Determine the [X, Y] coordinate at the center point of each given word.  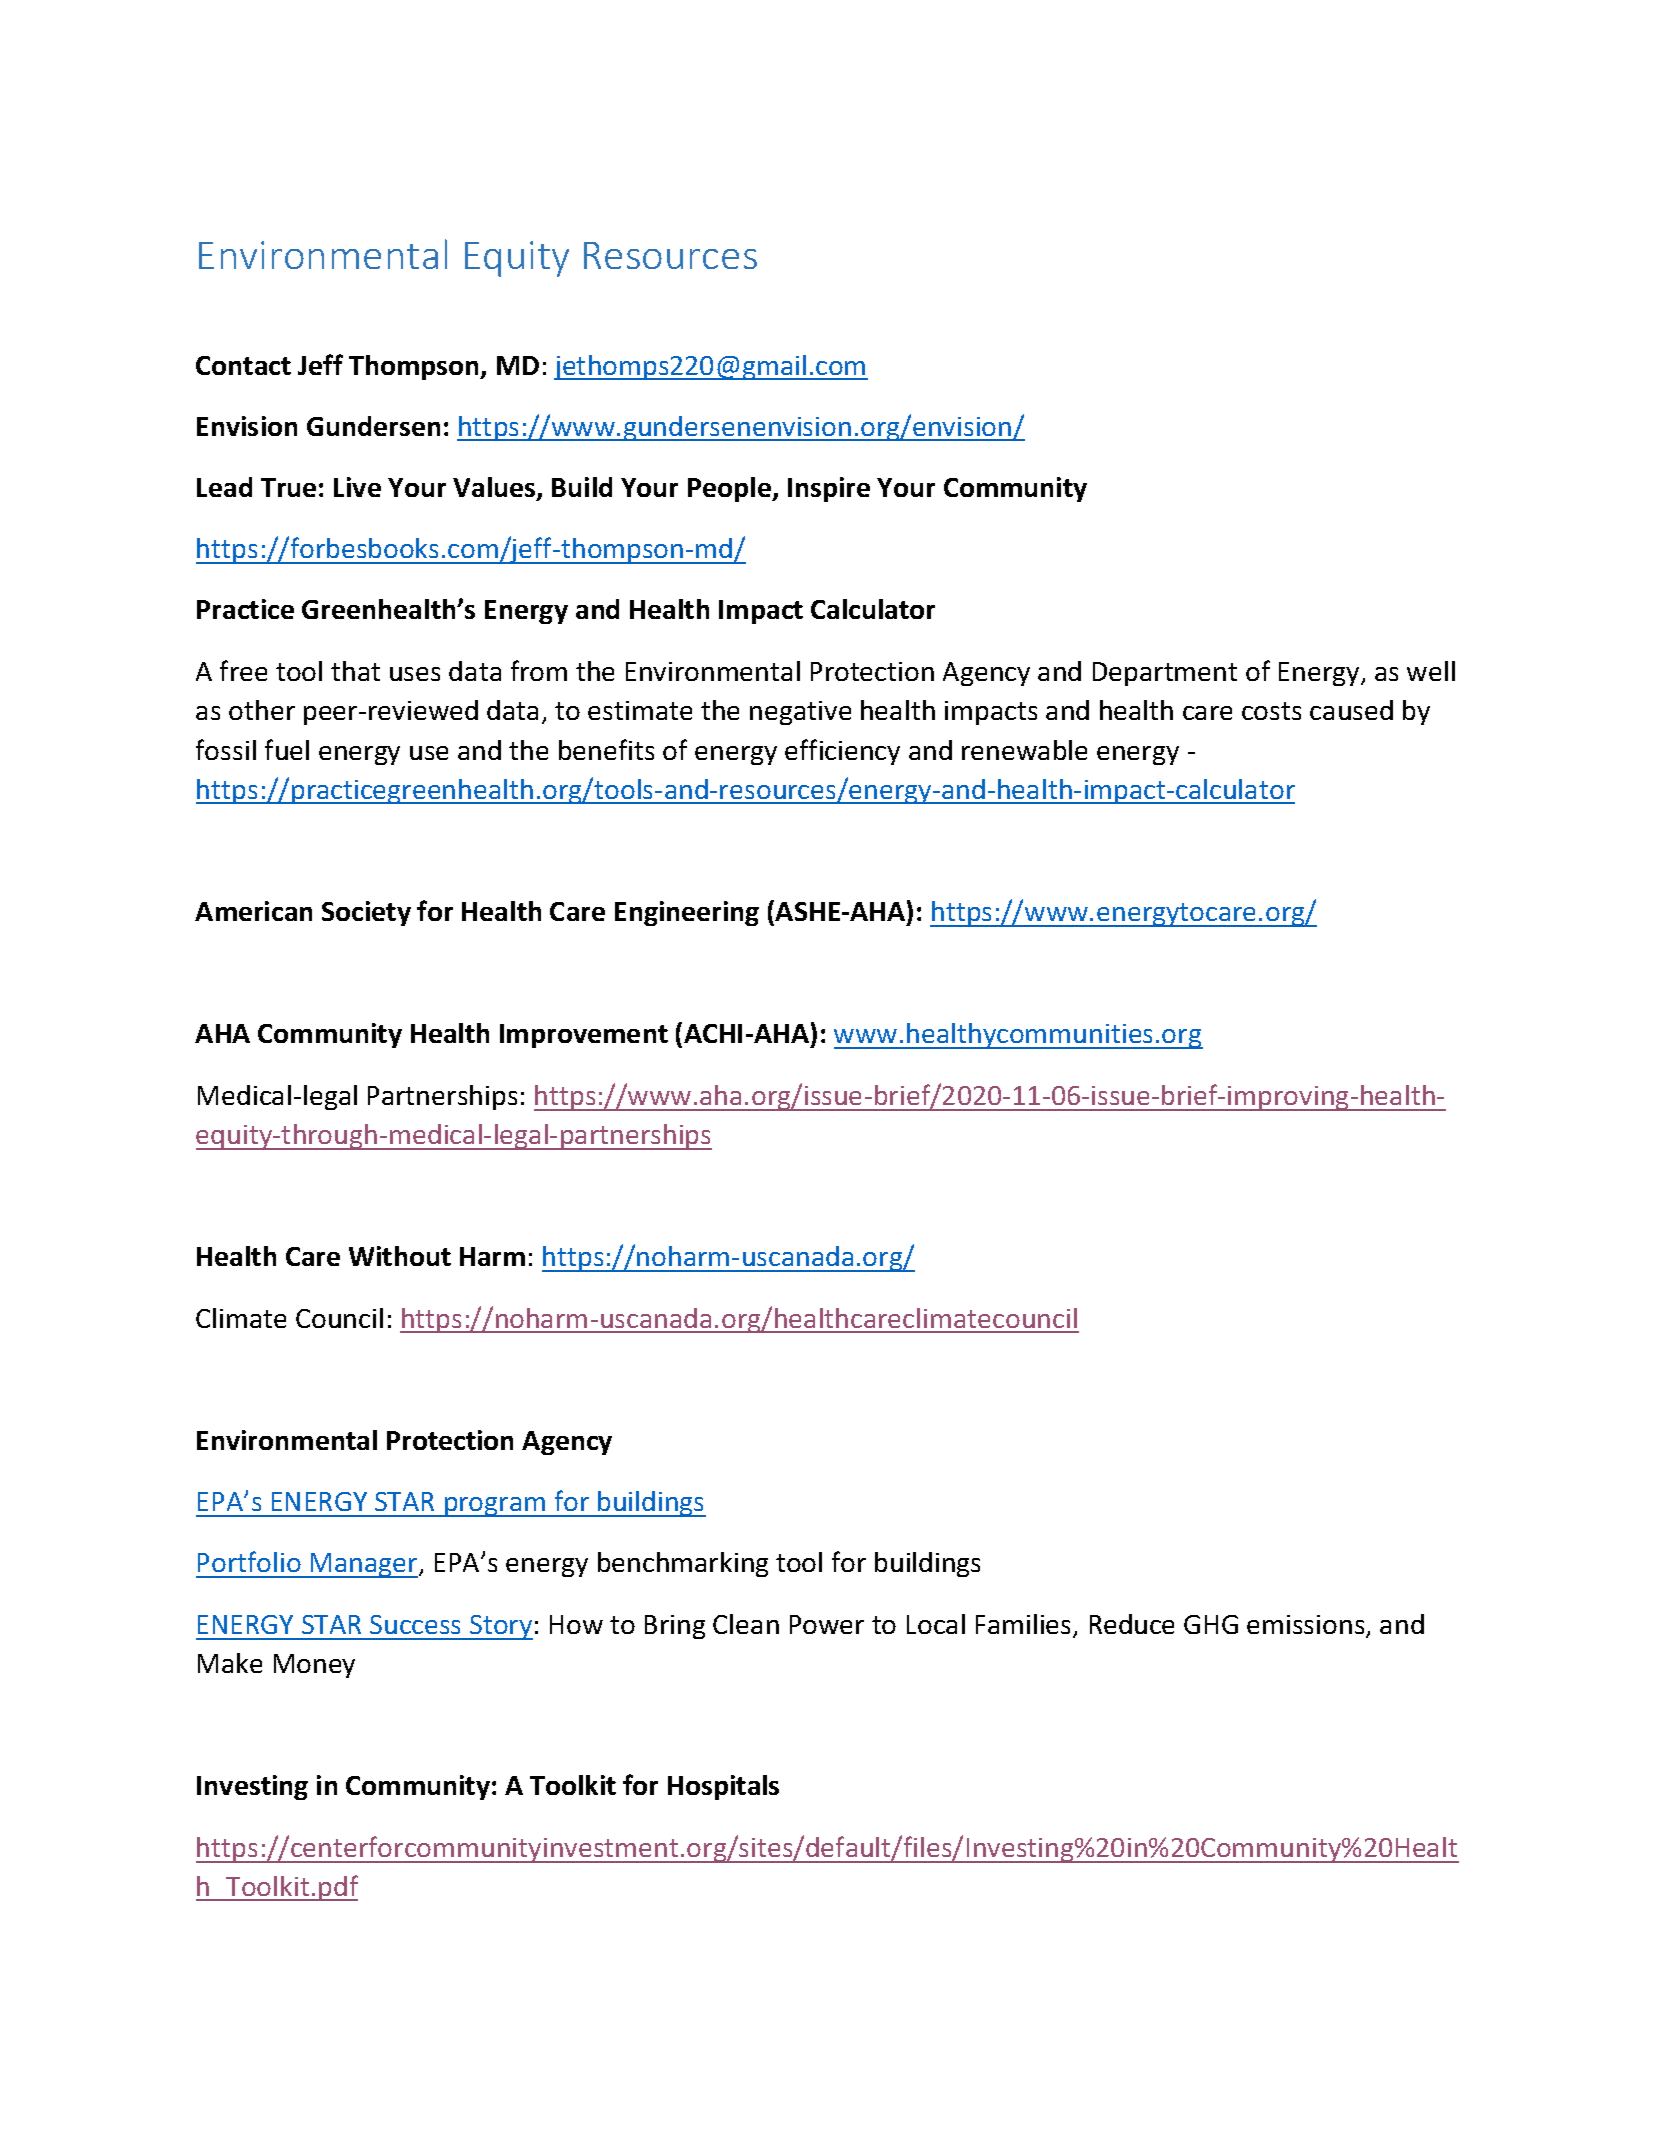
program [495, 1507]
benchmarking [683, 1564]
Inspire [829, 489]
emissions [1307, 1626]
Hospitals [723, 1787]
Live [357, 487]
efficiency [842, 752]
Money [314, 1666]
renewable [1024, 750]
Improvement [584, 1036]
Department [1165, 674]
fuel [287, 749]
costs [1271, 711]
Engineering [687, 913]
